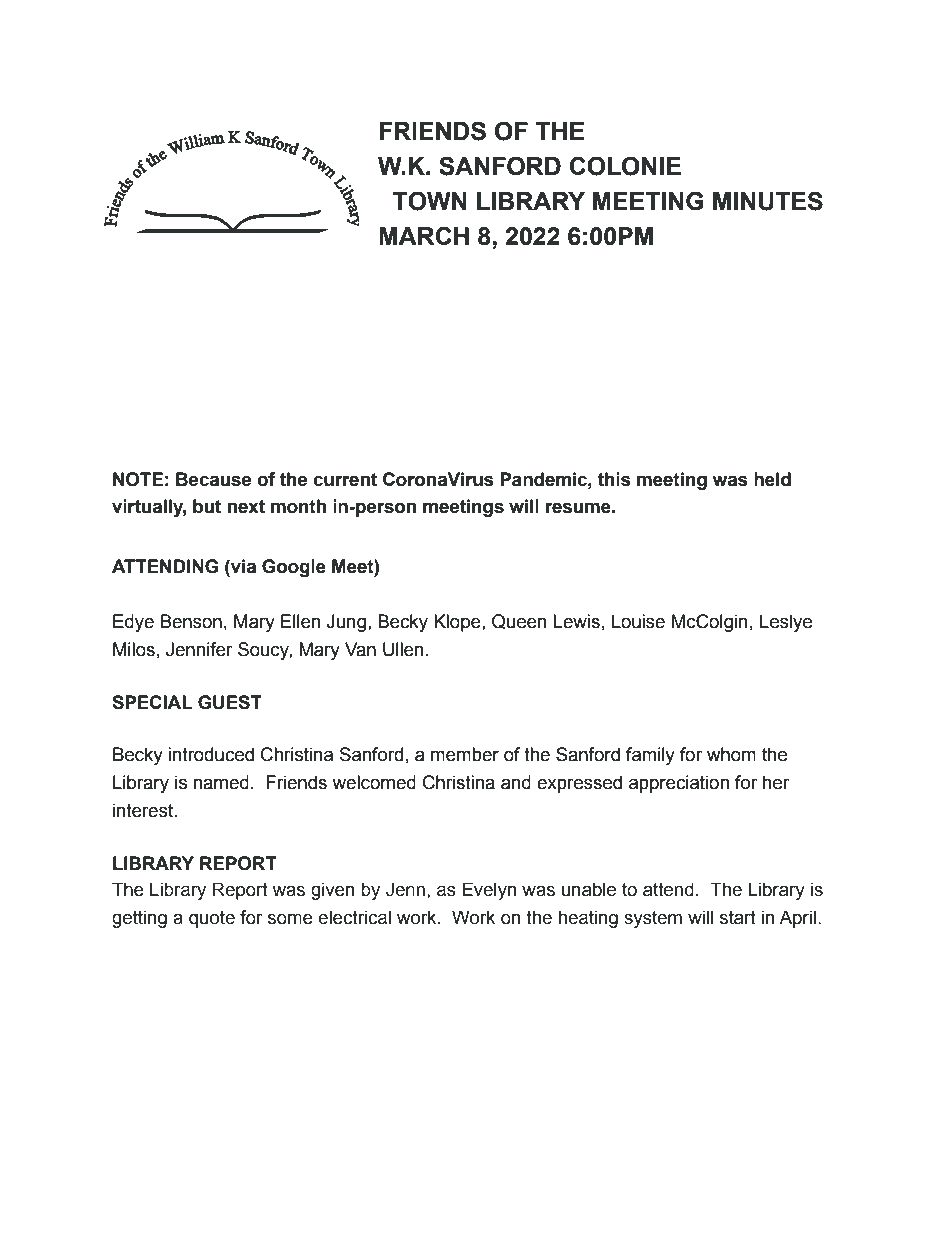 Image resolution: width=952 pixels, height=1233 pixels. What do you see at coordinates (768, 201) in the screenshot?
I see `MINUTES` at bounding box center [768, 201].
